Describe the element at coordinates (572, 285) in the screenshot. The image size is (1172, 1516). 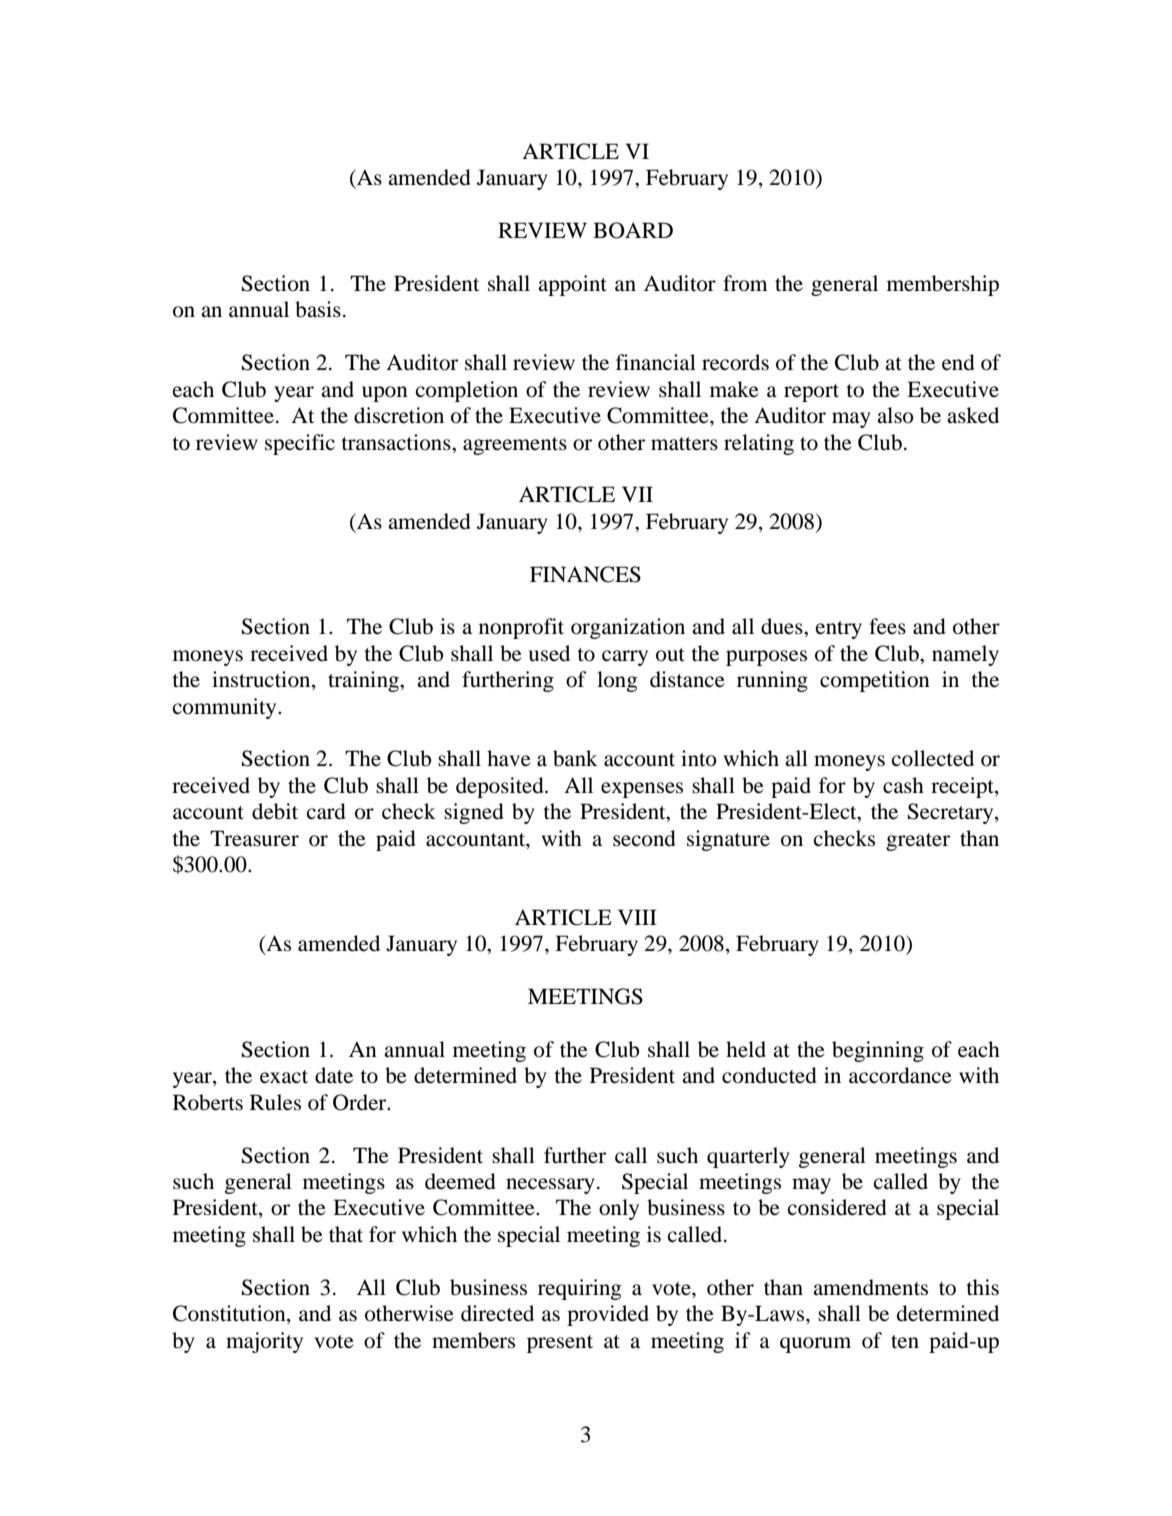
I see `appoint` at that location.
